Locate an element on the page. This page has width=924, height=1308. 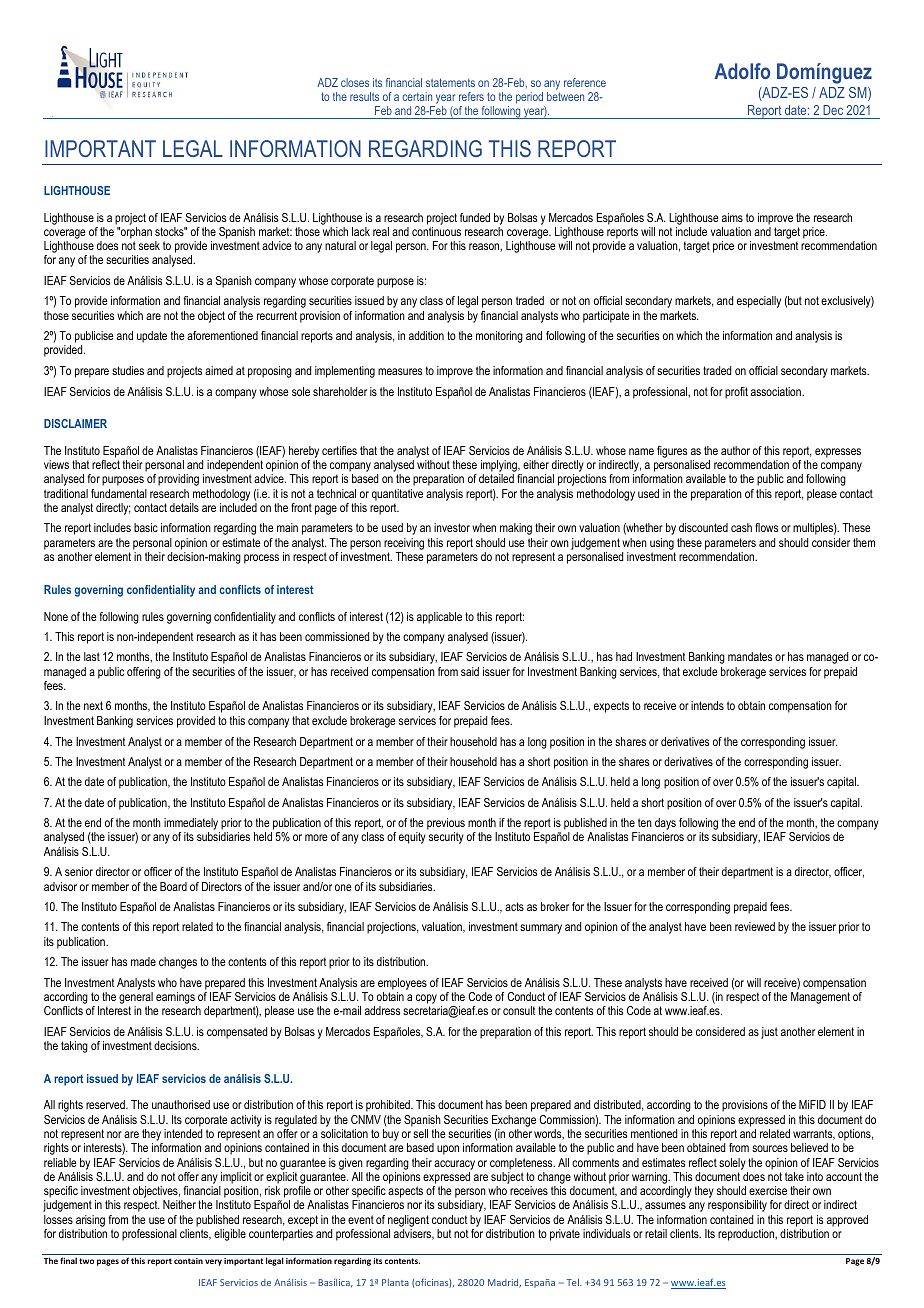
refers is located at coordinates (471, 96).
